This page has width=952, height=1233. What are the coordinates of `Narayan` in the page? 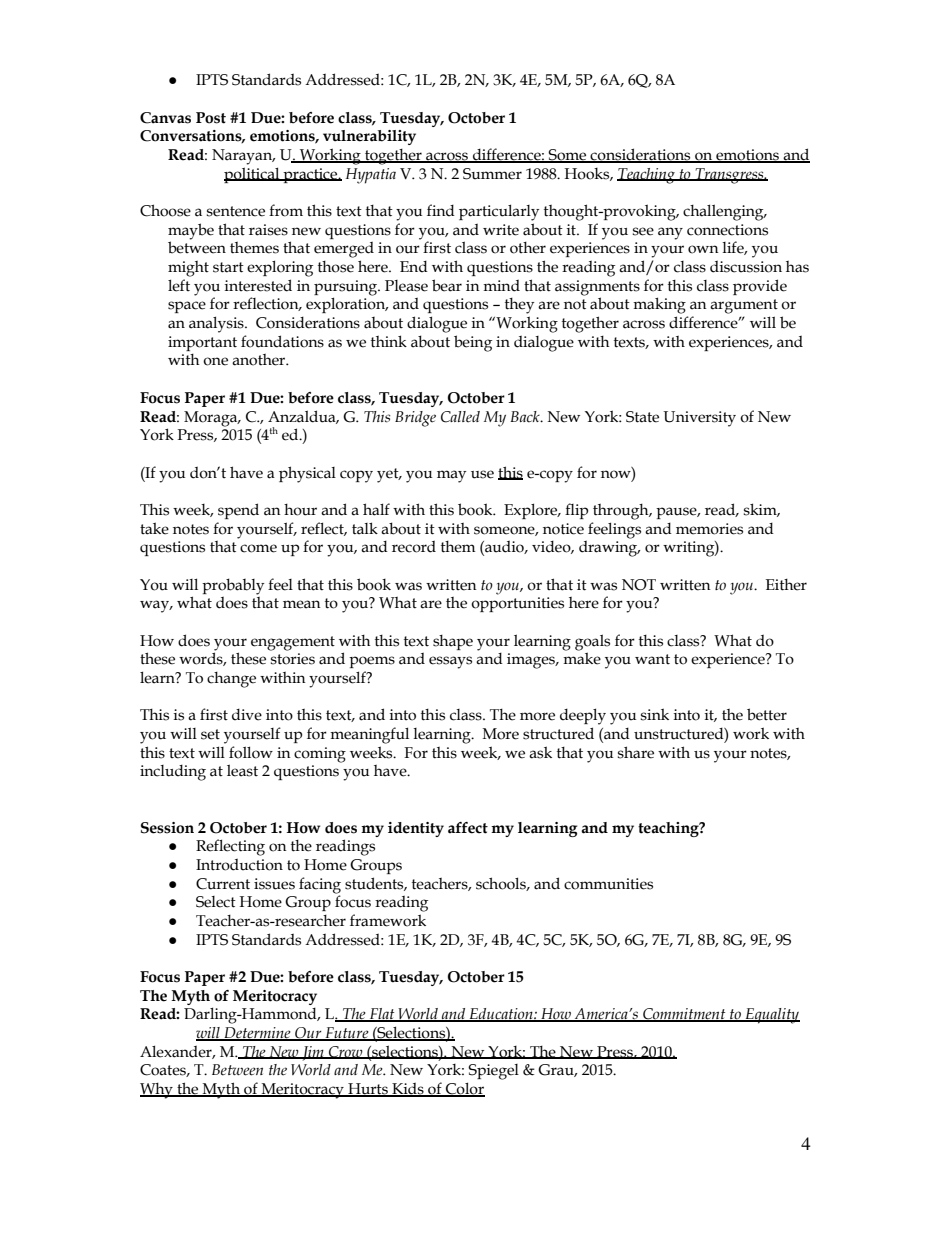 It's located at (243, 157).
